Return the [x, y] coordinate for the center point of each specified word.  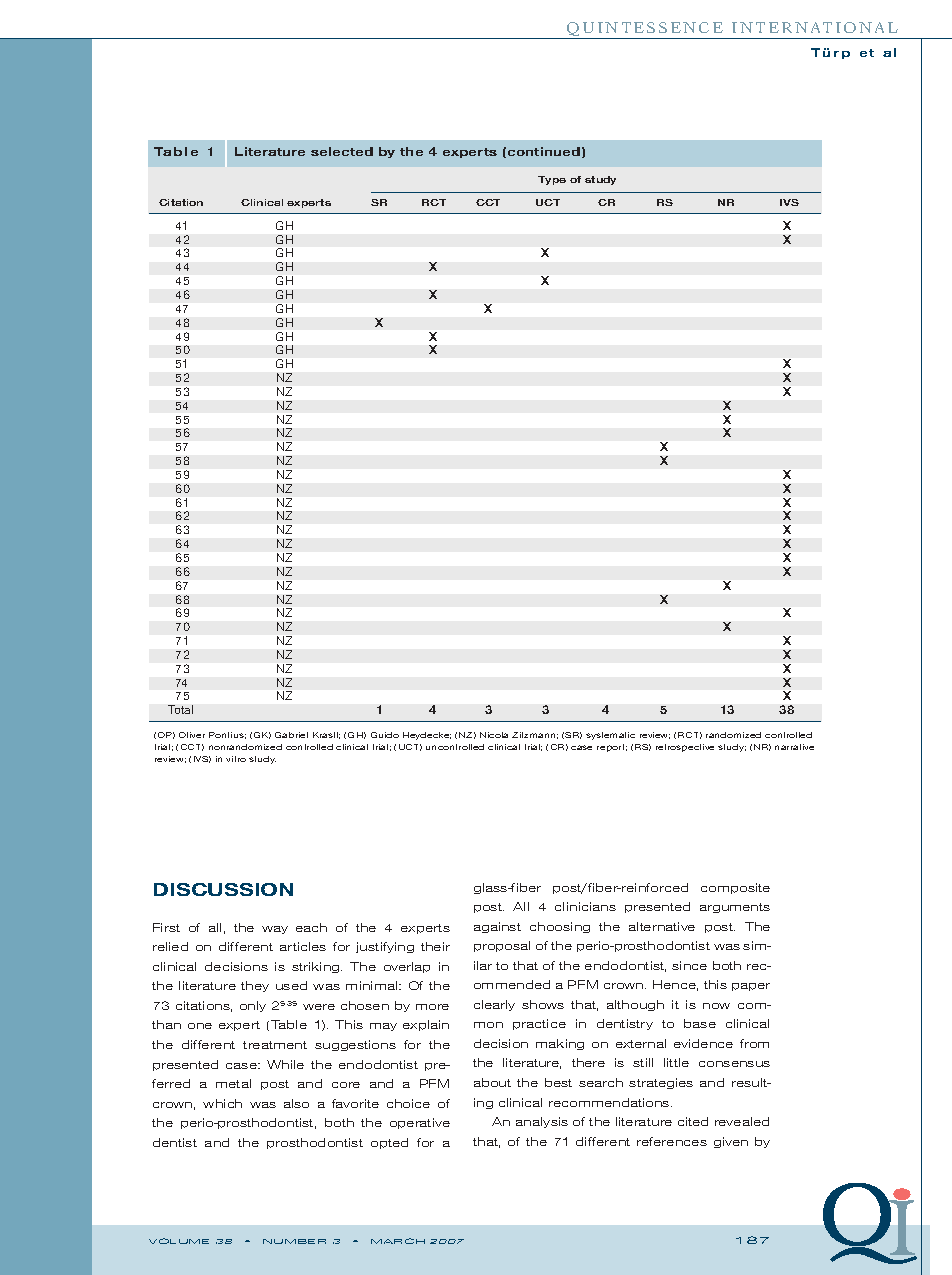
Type [552, 180]
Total [180, 709]
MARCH [398, 1241]
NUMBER [294, 1241]
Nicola [494, 735]
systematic [610, 736]
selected [342, 151]
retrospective [685, 748]
